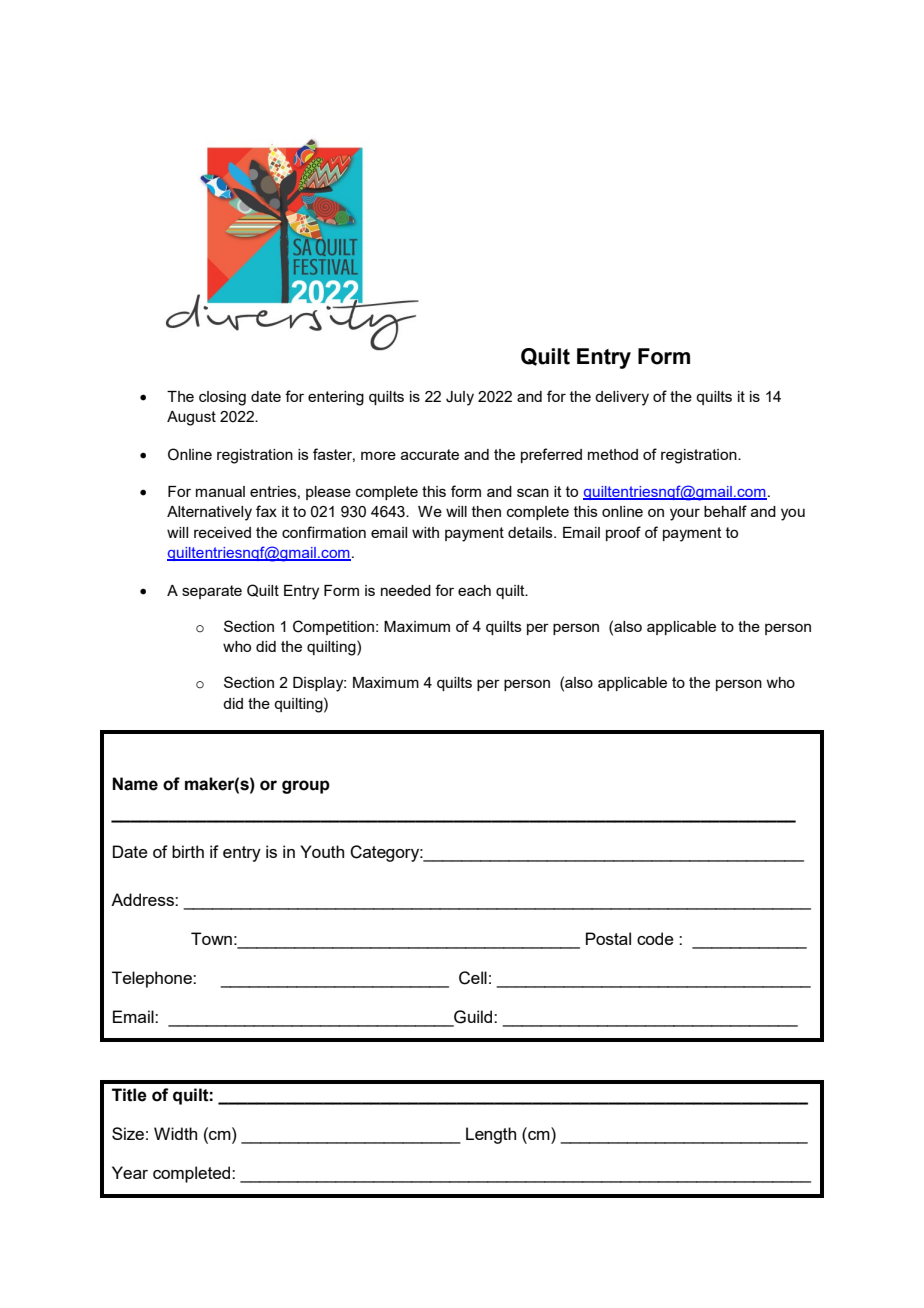 This document has height=1308, width=924. What do you see at coordinates (212, 592) in the document?
I see `separate` at bounding box center [212, 592].
